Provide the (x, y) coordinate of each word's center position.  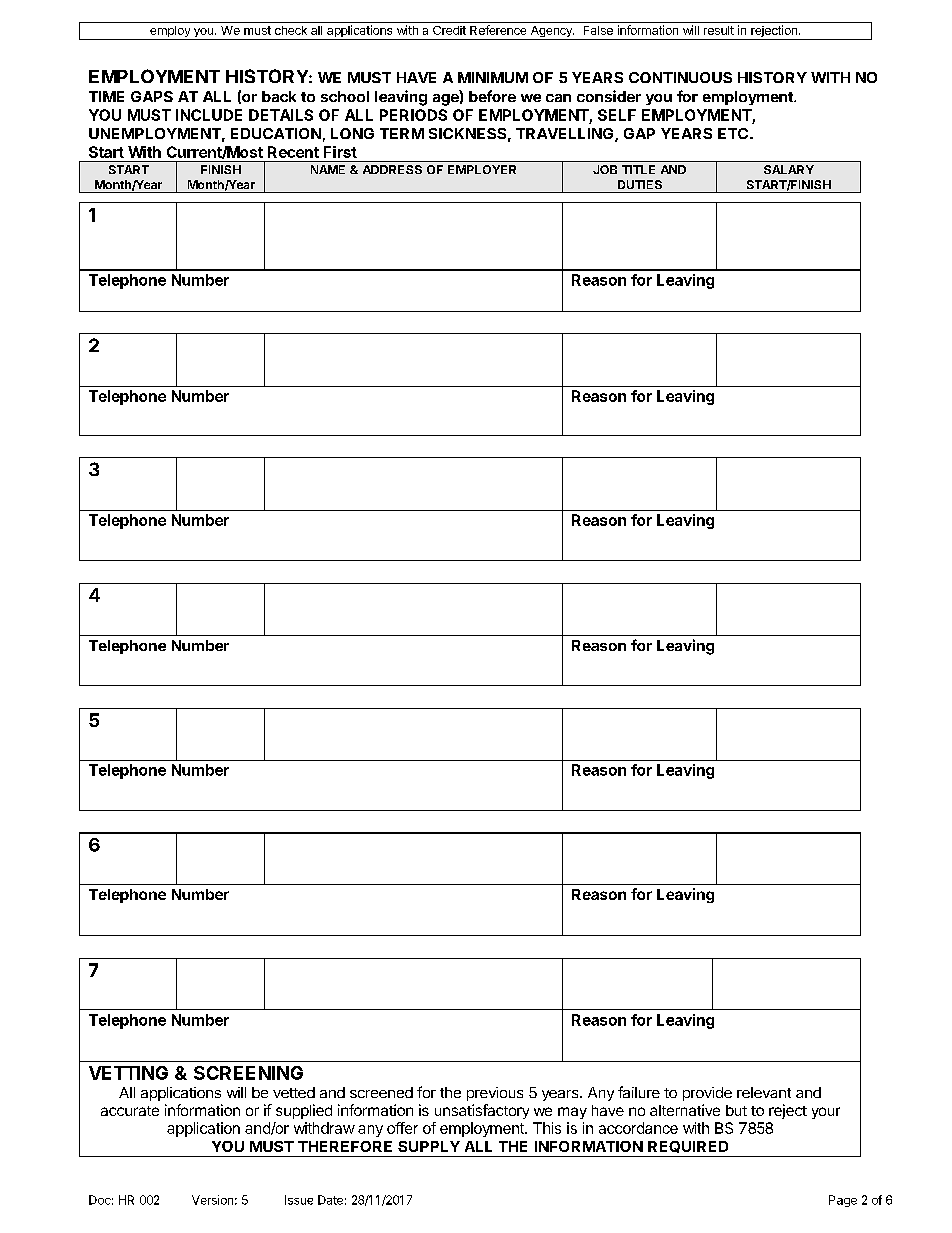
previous (495, 1094)
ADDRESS (392, 169)
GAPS (152, 96)
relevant (764, 1092)
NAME (328, 169)
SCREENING (248, 1073)
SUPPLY (429, 1146)
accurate (130, 1111)
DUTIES (640, 184)
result (719, 30)
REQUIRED (688, 1147)
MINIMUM (493, 77)
